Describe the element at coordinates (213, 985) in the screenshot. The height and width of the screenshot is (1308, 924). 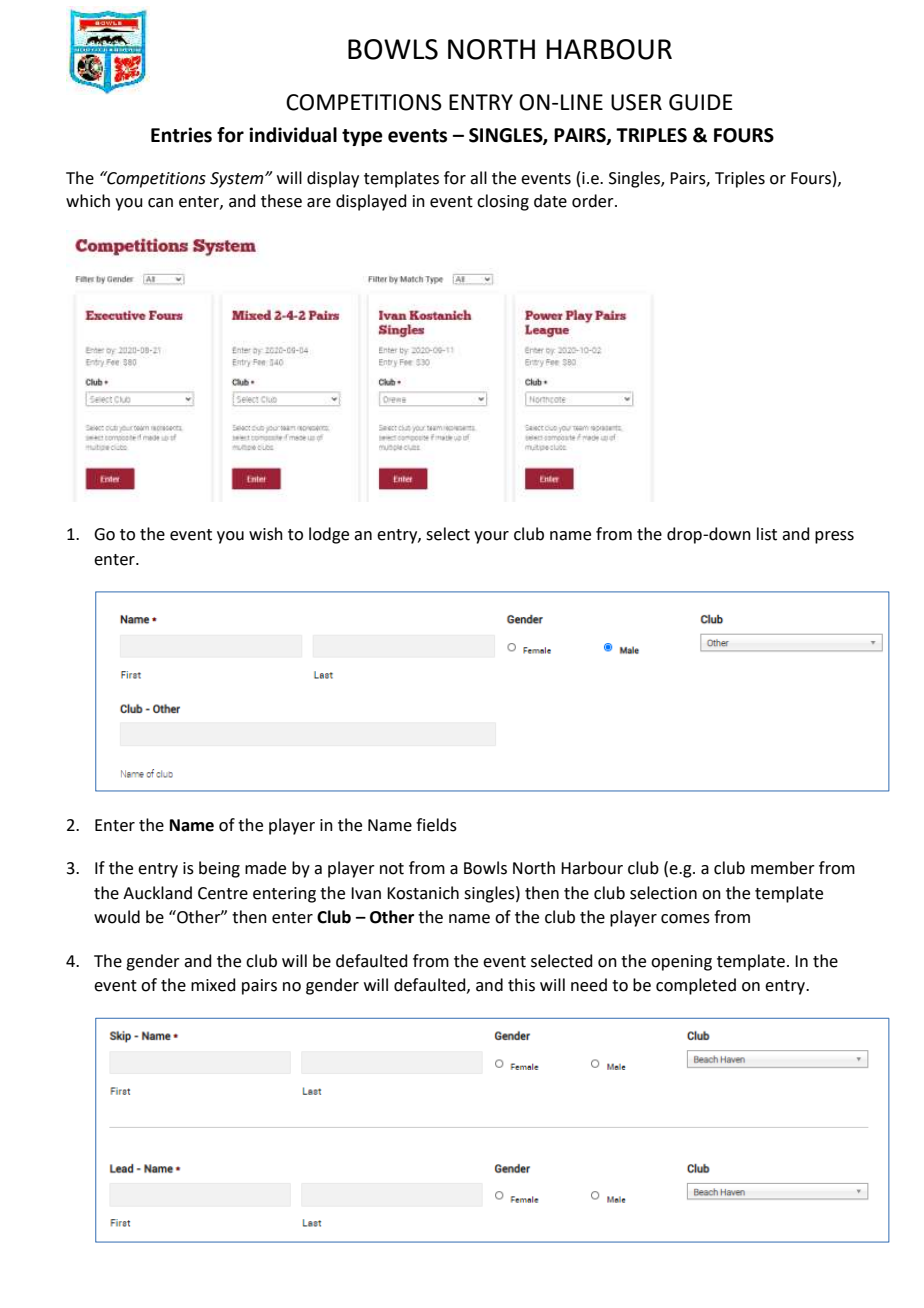
I see `mixed` at that location.
